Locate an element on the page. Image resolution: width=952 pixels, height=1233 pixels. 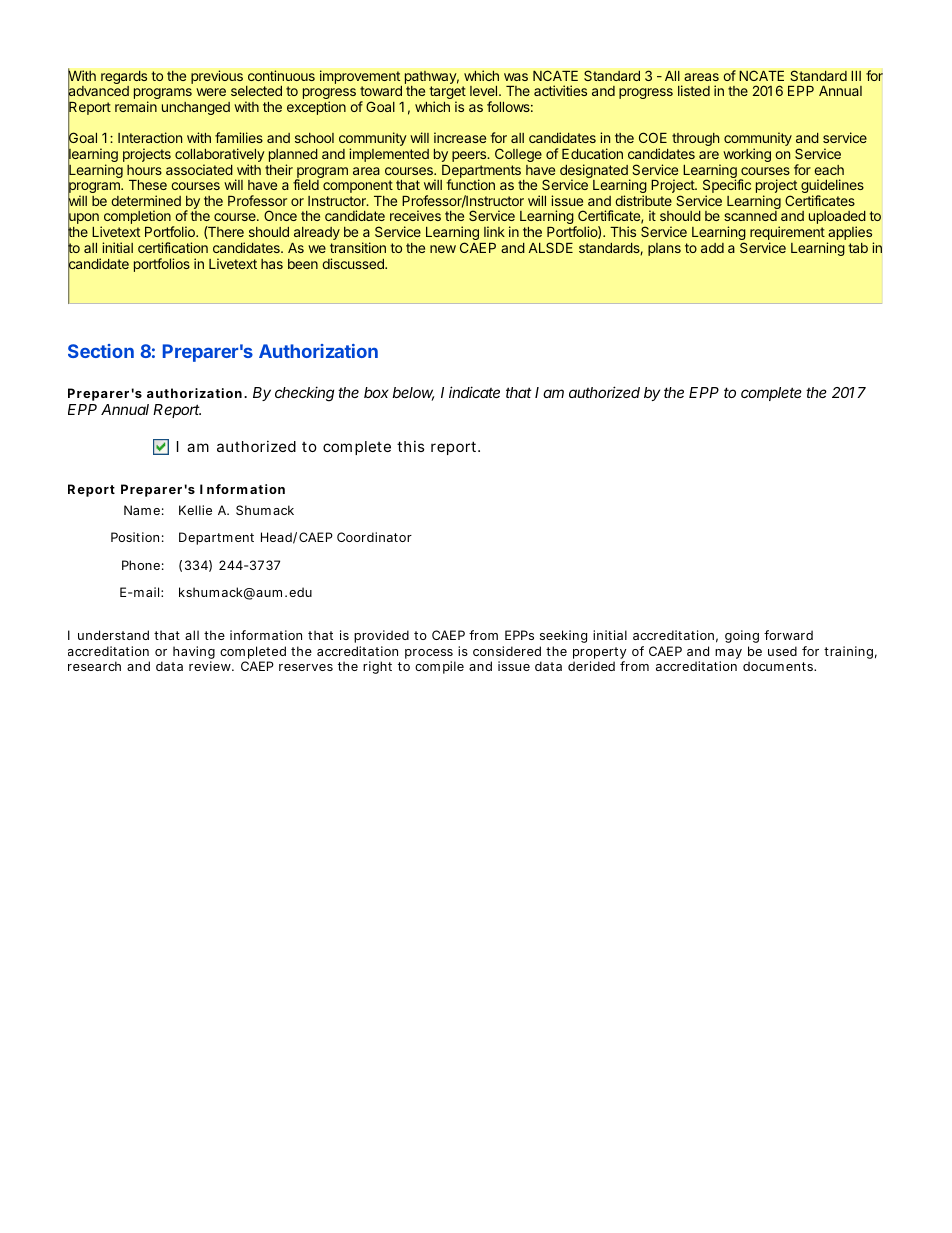
were is located at coordinates (211, 92).
